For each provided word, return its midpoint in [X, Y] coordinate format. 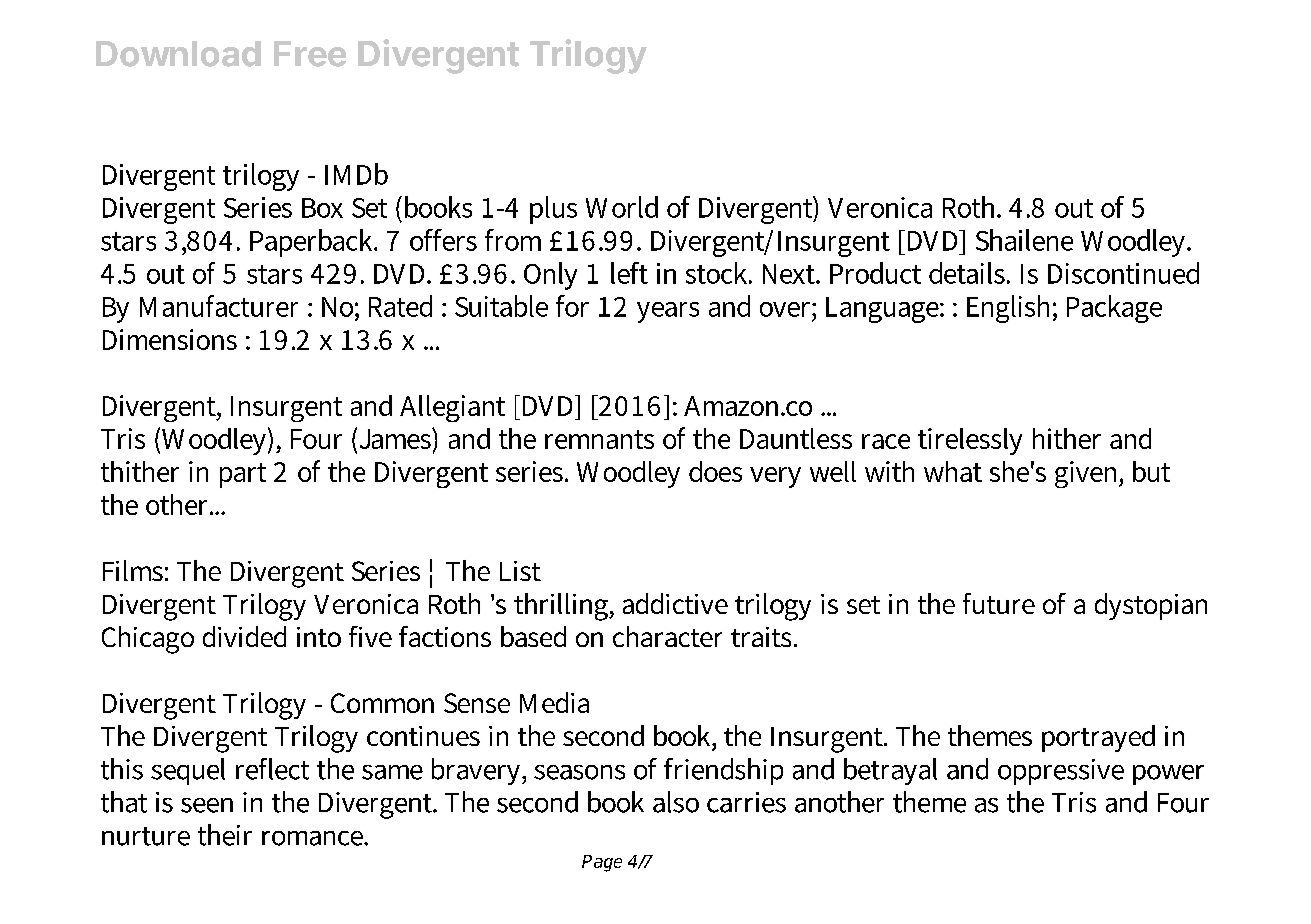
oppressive [1061, 772]
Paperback [313, 243]
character [667, 636]
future [999, 603]
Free [310, 54]
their [225, 835]
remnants [599, 439]
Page [602, 863]
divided [244, 636]
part [243, 475]
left [629, 273]
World [622, 207]
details [968, 273]
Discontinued [1123, 273]
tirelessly [970, 441]
